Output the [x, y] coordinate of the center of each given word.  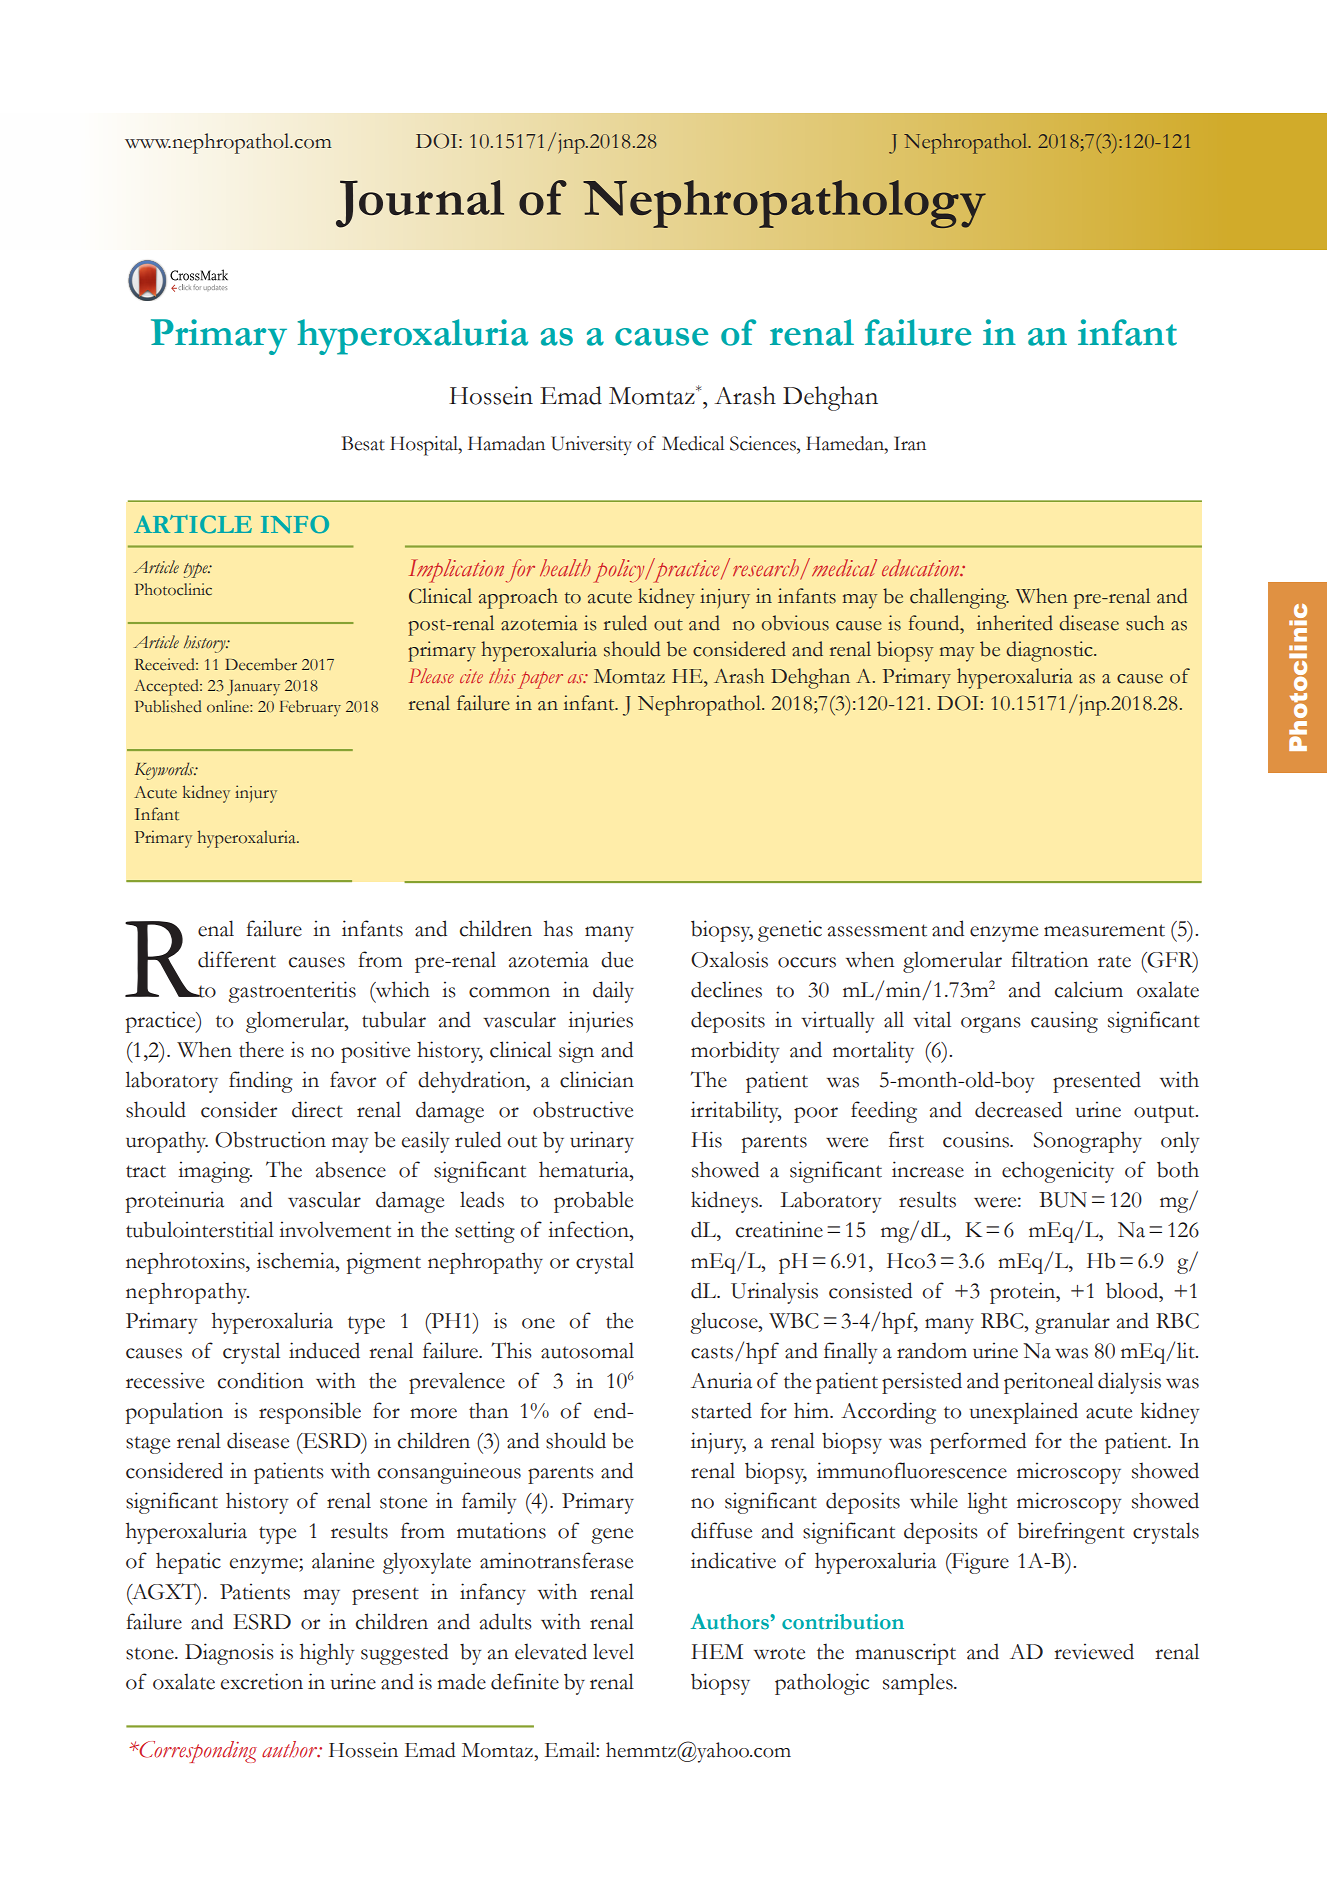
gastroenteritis [292, 992]
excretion [262, 1681]
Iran [910, 443]
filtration [1049, 959]
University [591, 446]
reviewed [1094, 1651]
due [617, 959]
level [613, 1651]
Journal [420, 204]
